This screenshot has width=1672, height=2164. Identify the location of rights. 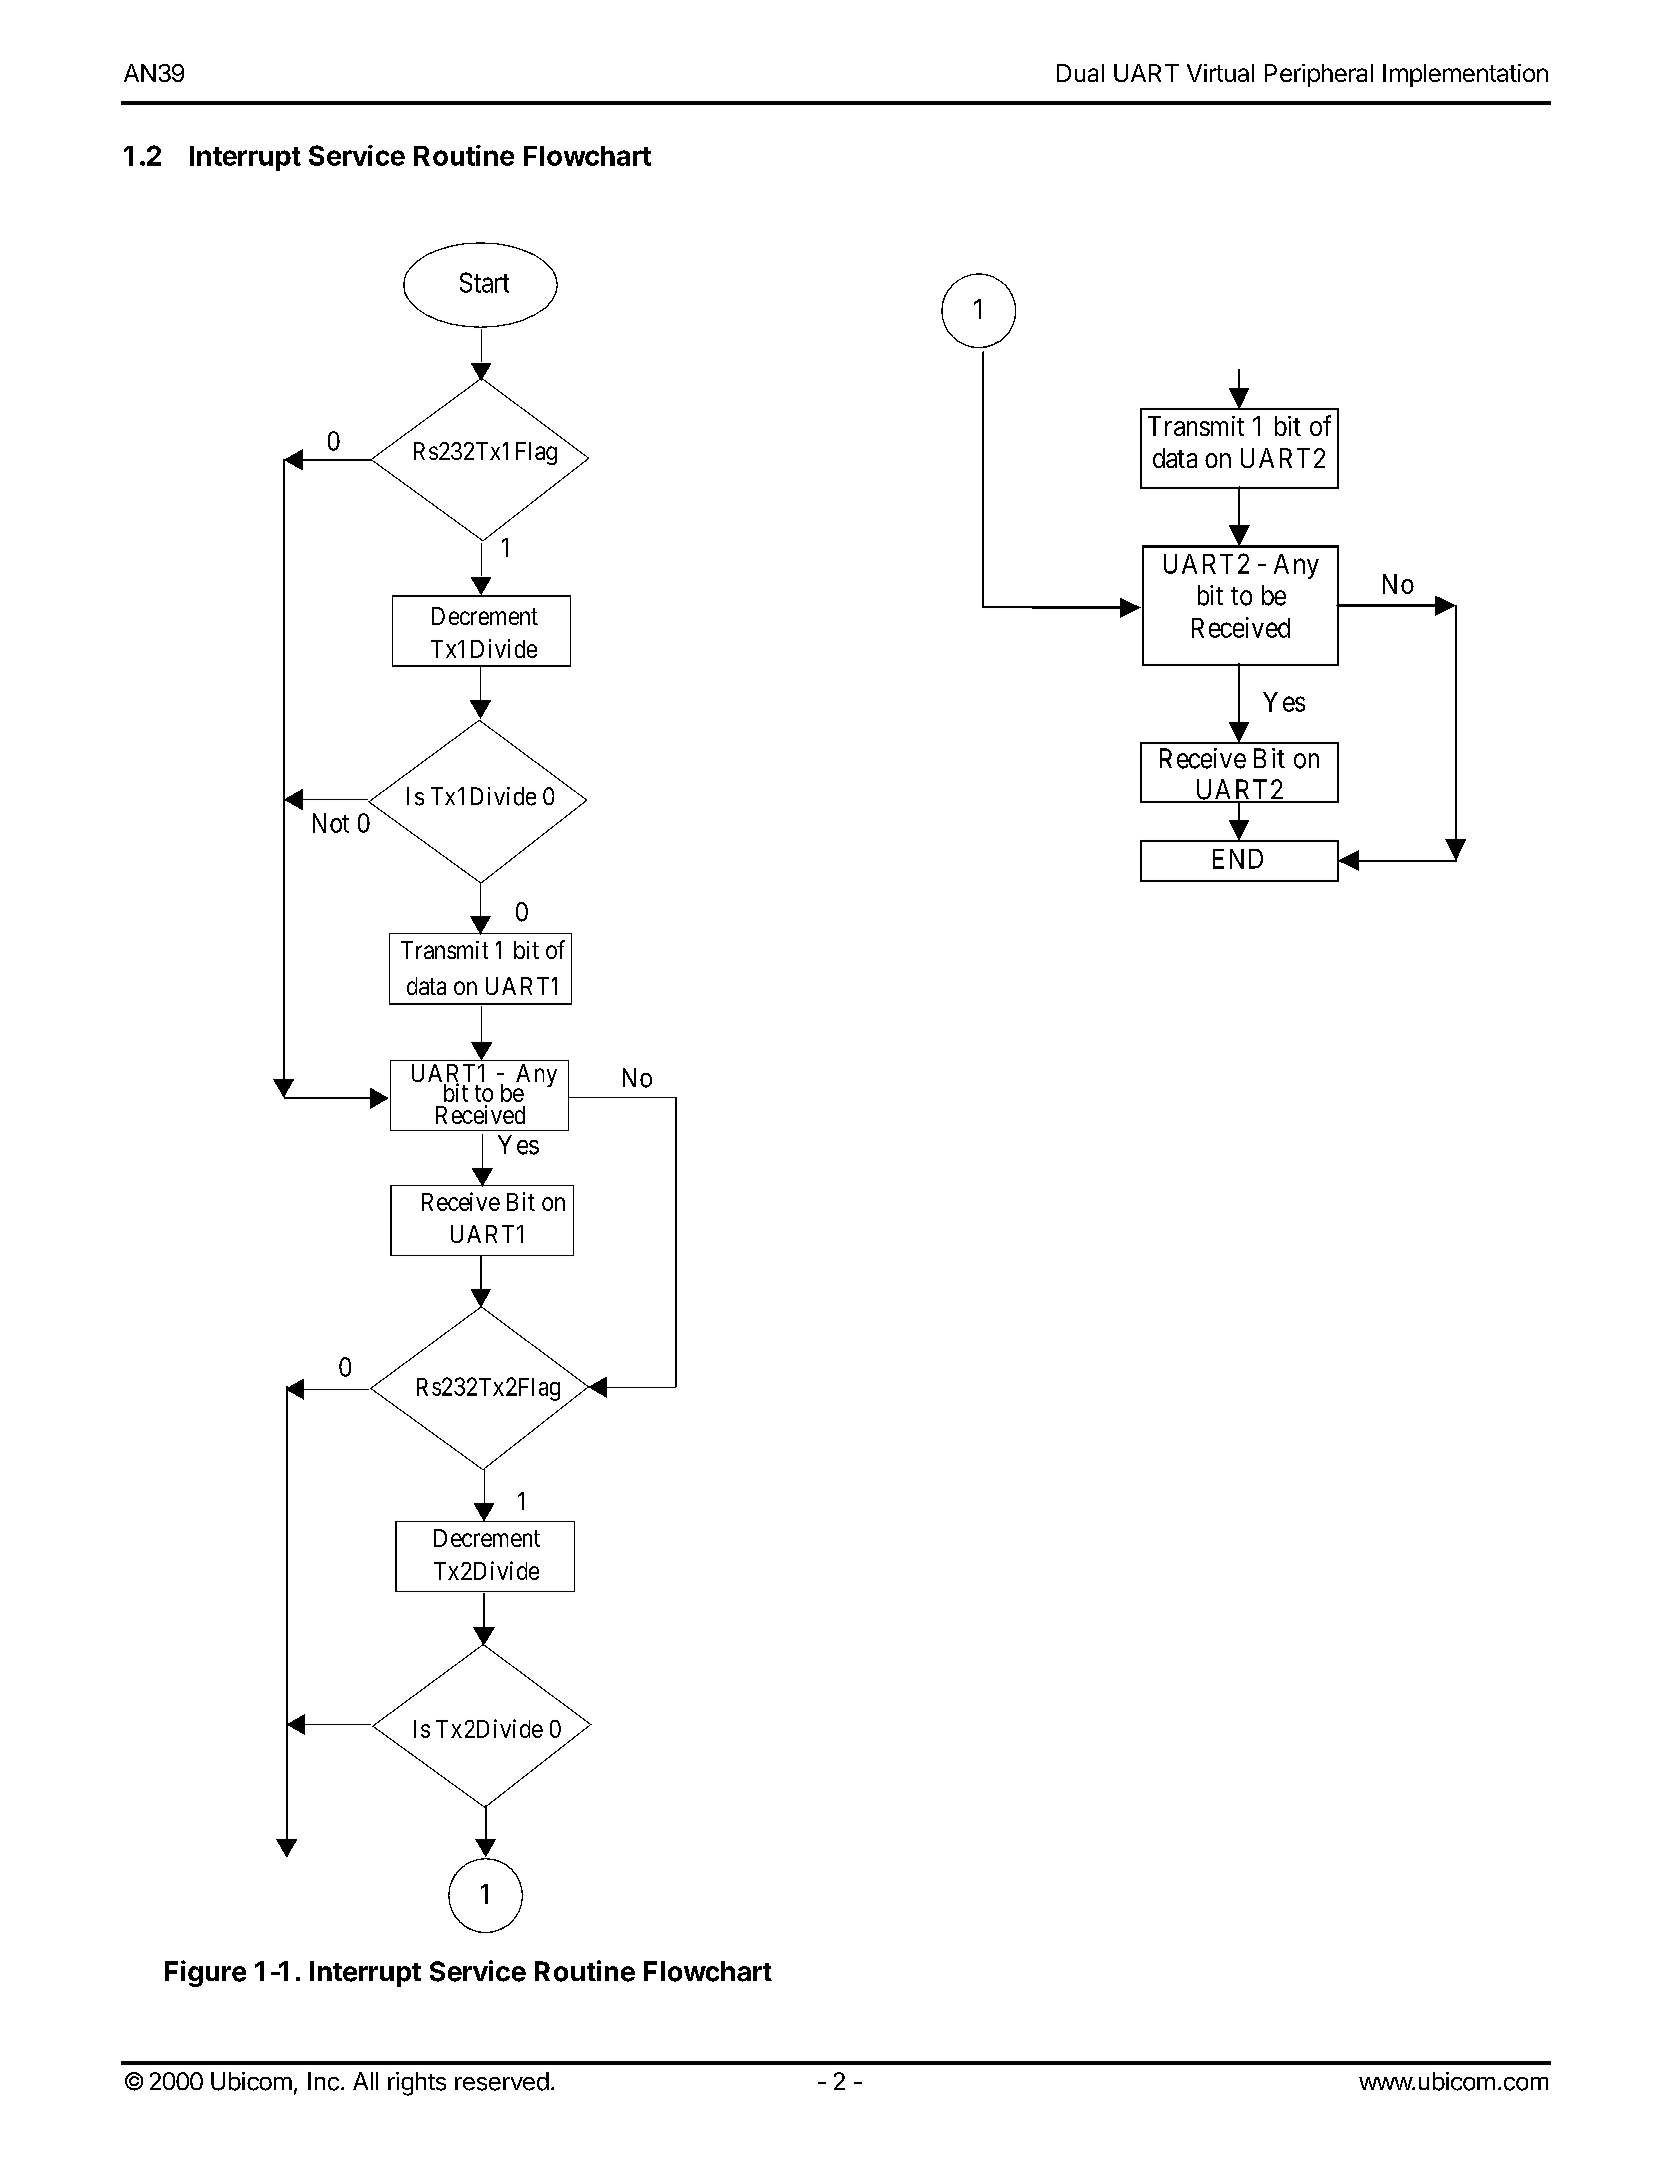
(417, 2084).
